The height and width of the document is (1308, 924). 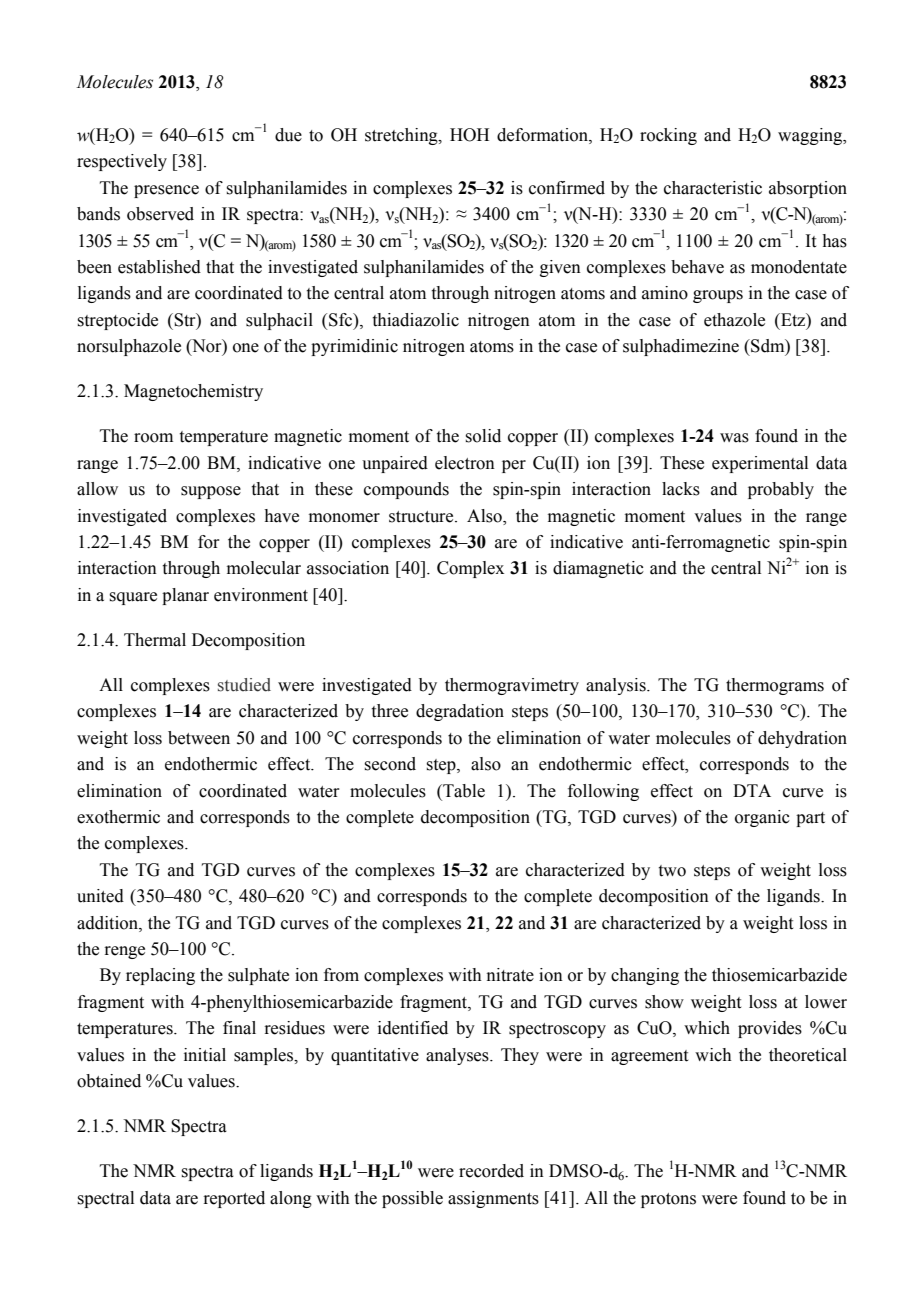 I want to click on Thermal, so click(x=155, y=640).
